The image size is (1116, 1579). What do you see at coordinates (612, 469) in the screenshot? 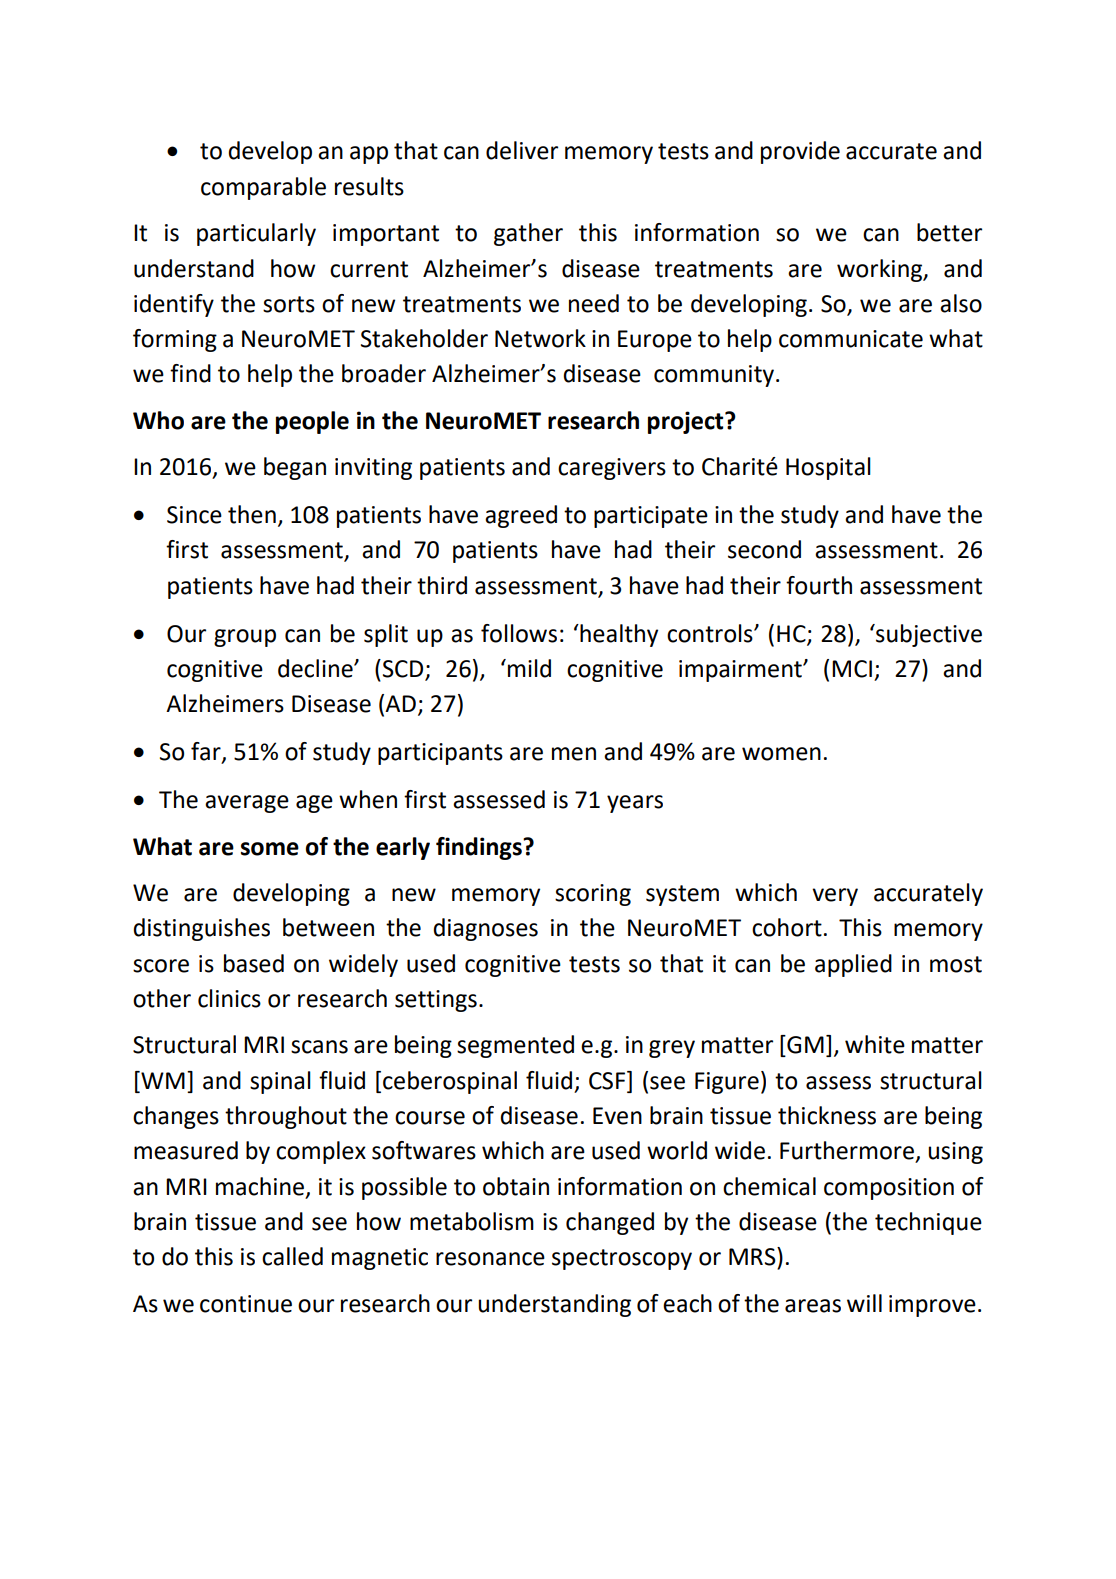
I see `caregivers` at bounding box center [612, 469].
